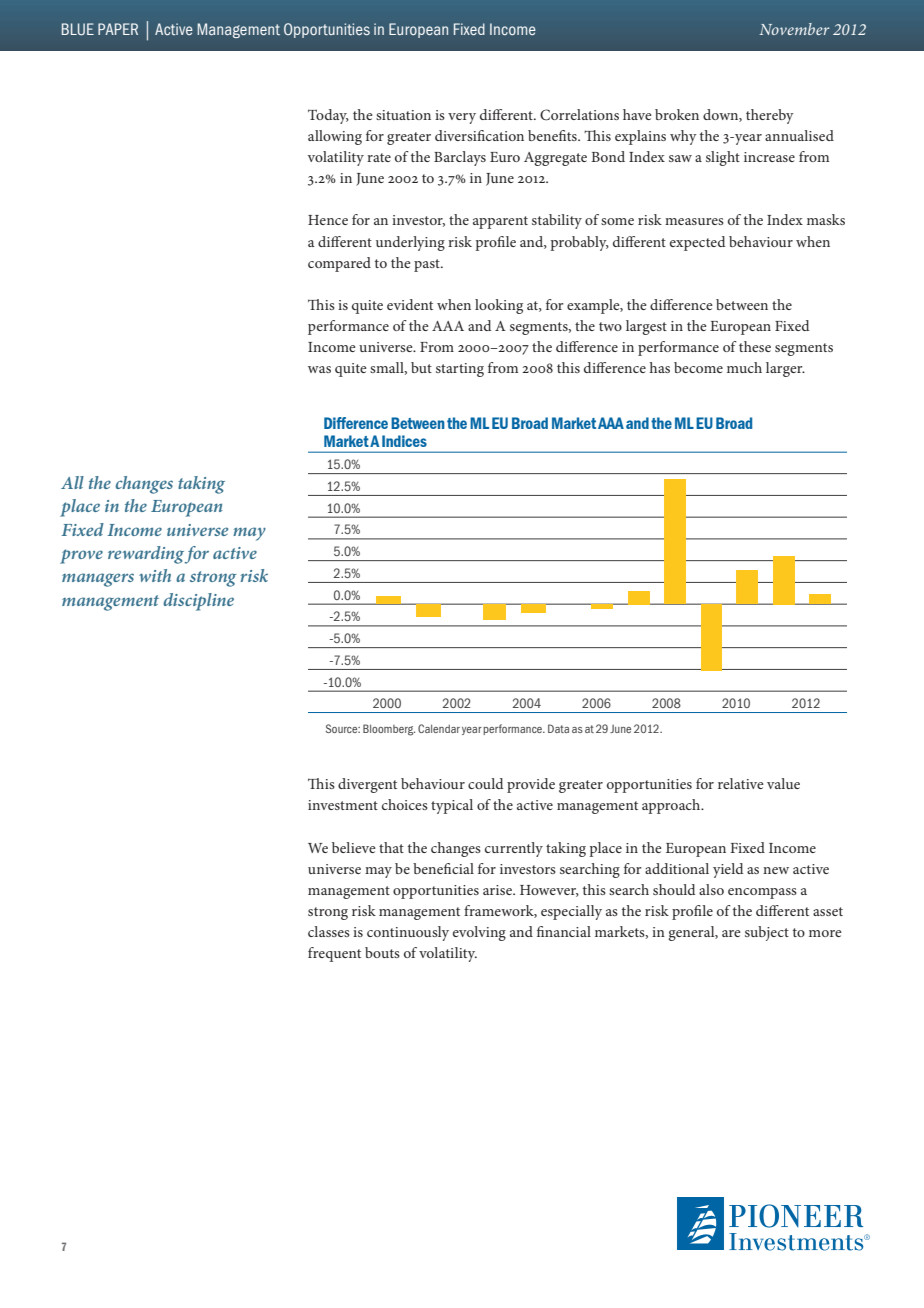 The height and width of the page is (1308, 924). I want to click on subject, so click(767, 933).
